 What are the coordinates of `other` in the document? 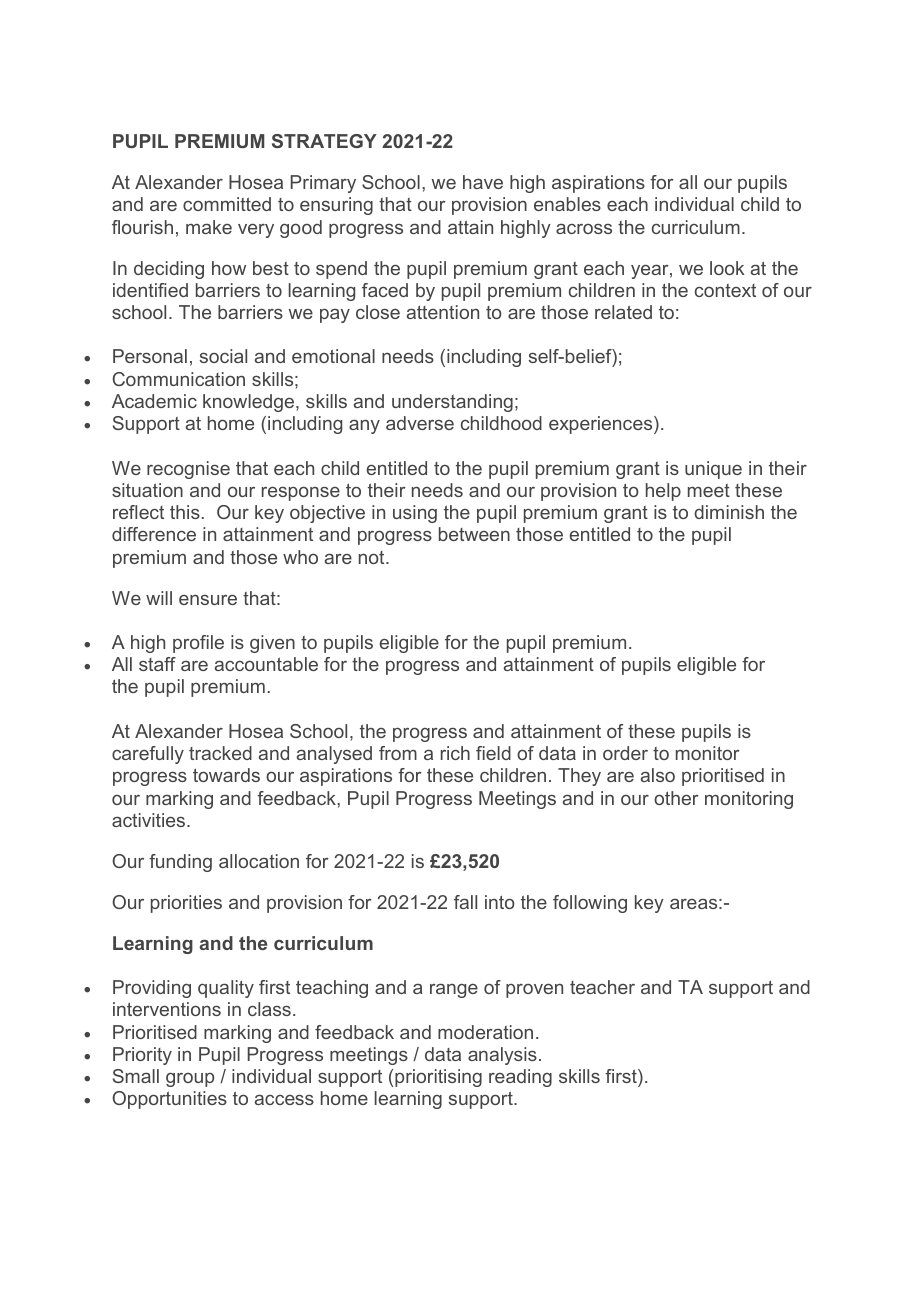 It's located at (676, 798).
